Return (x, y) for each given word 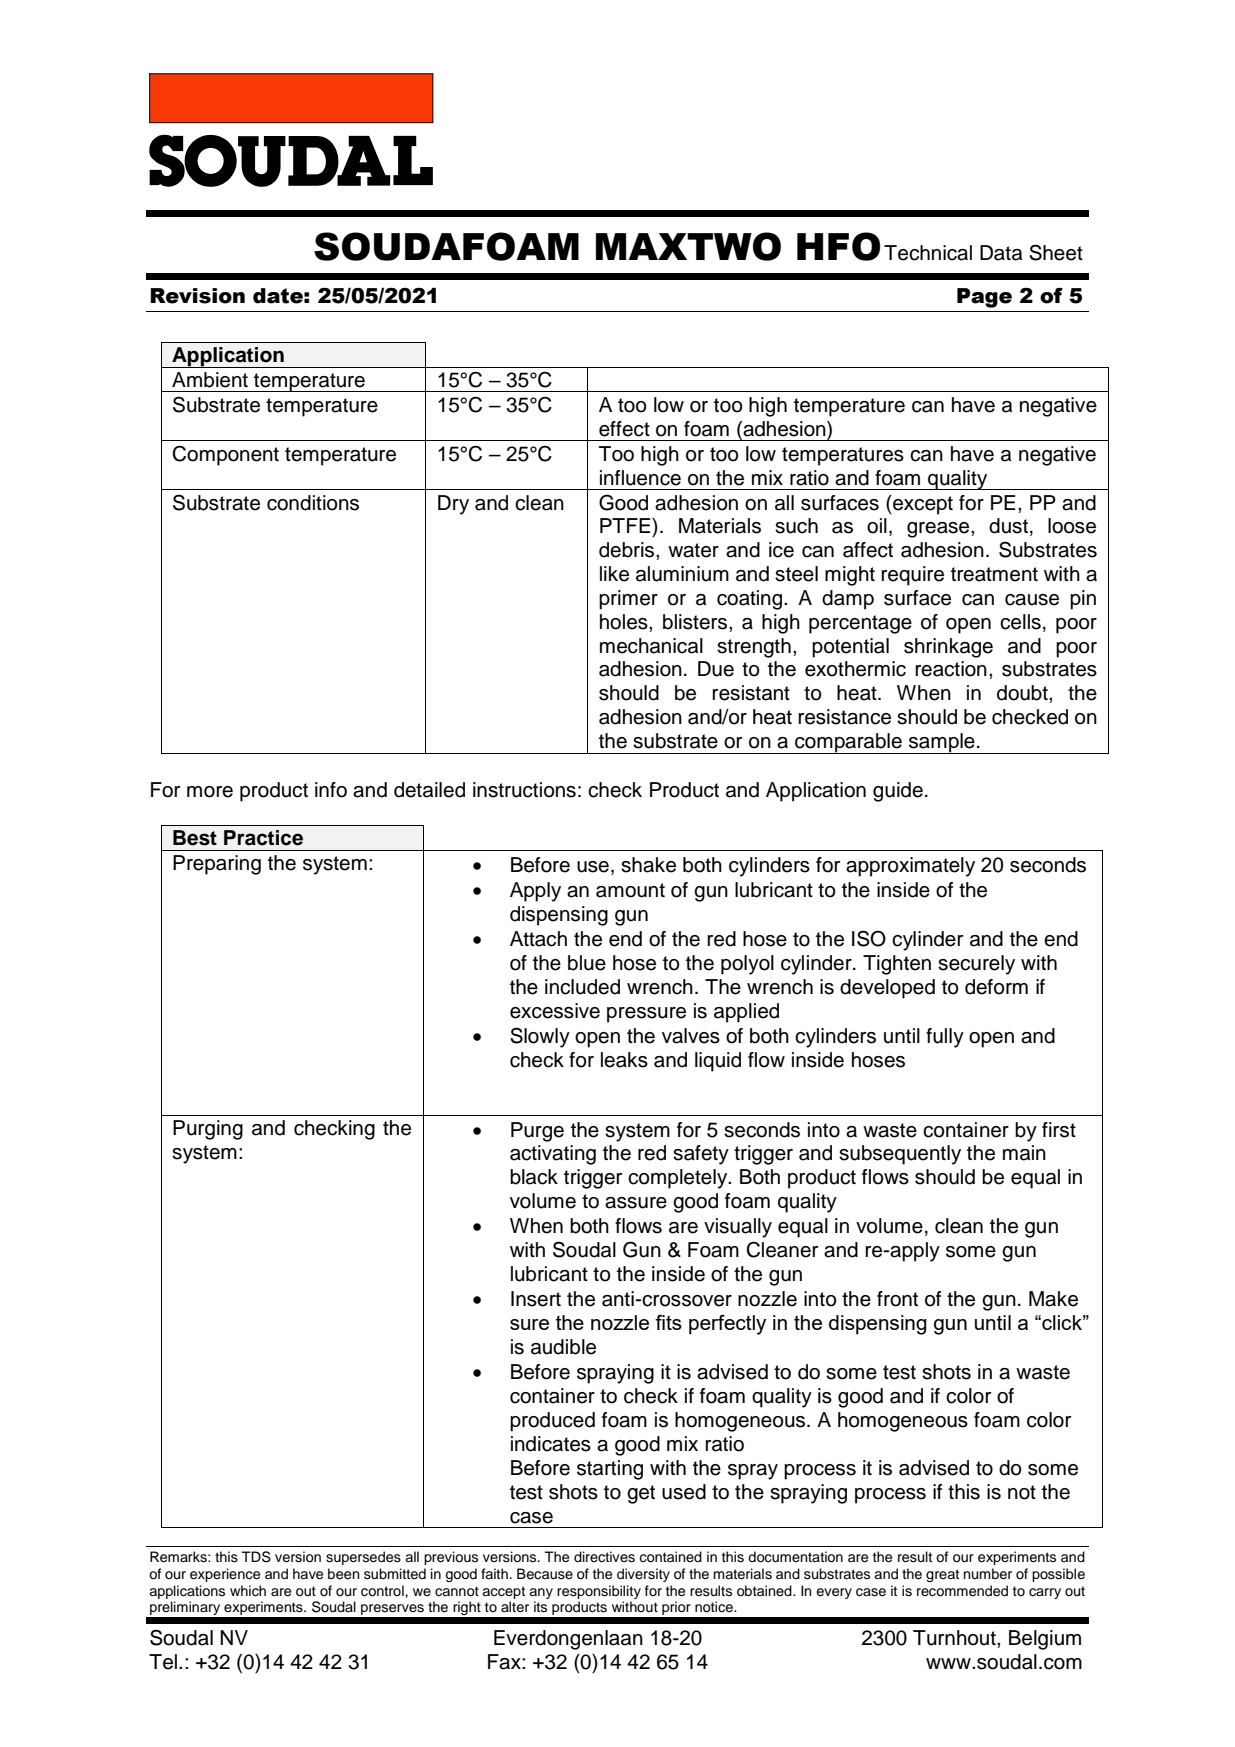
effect (624, 429)
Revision (197, 296)
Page (984, 298)
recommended (962, 1591)
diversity (643, 1575)
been (344, 1574)
